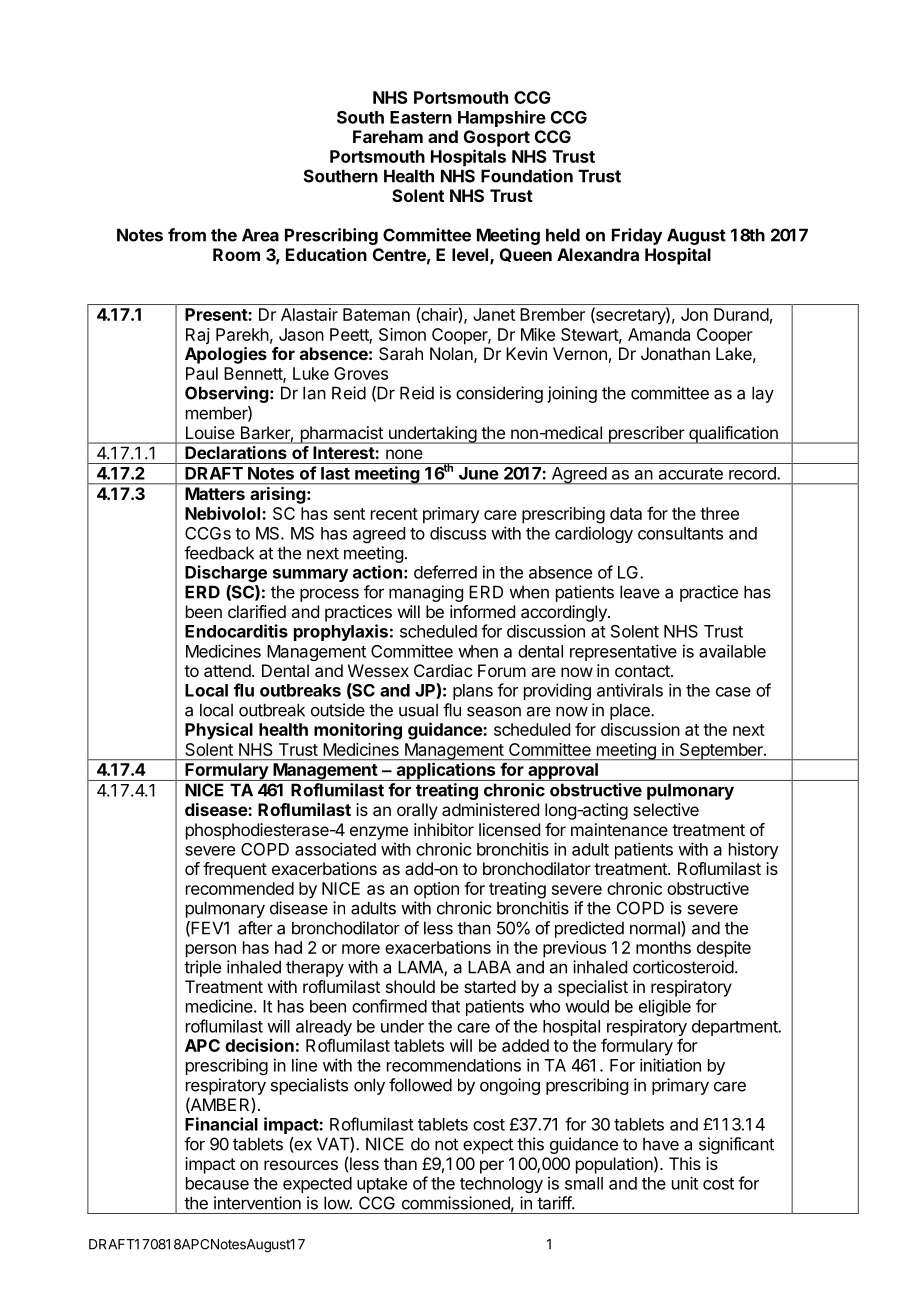 The image size is (924, 1308). What do you see at coordinates (236, 631) in the image?
I see `Endocarditis` at bounding box center [236, 631].
